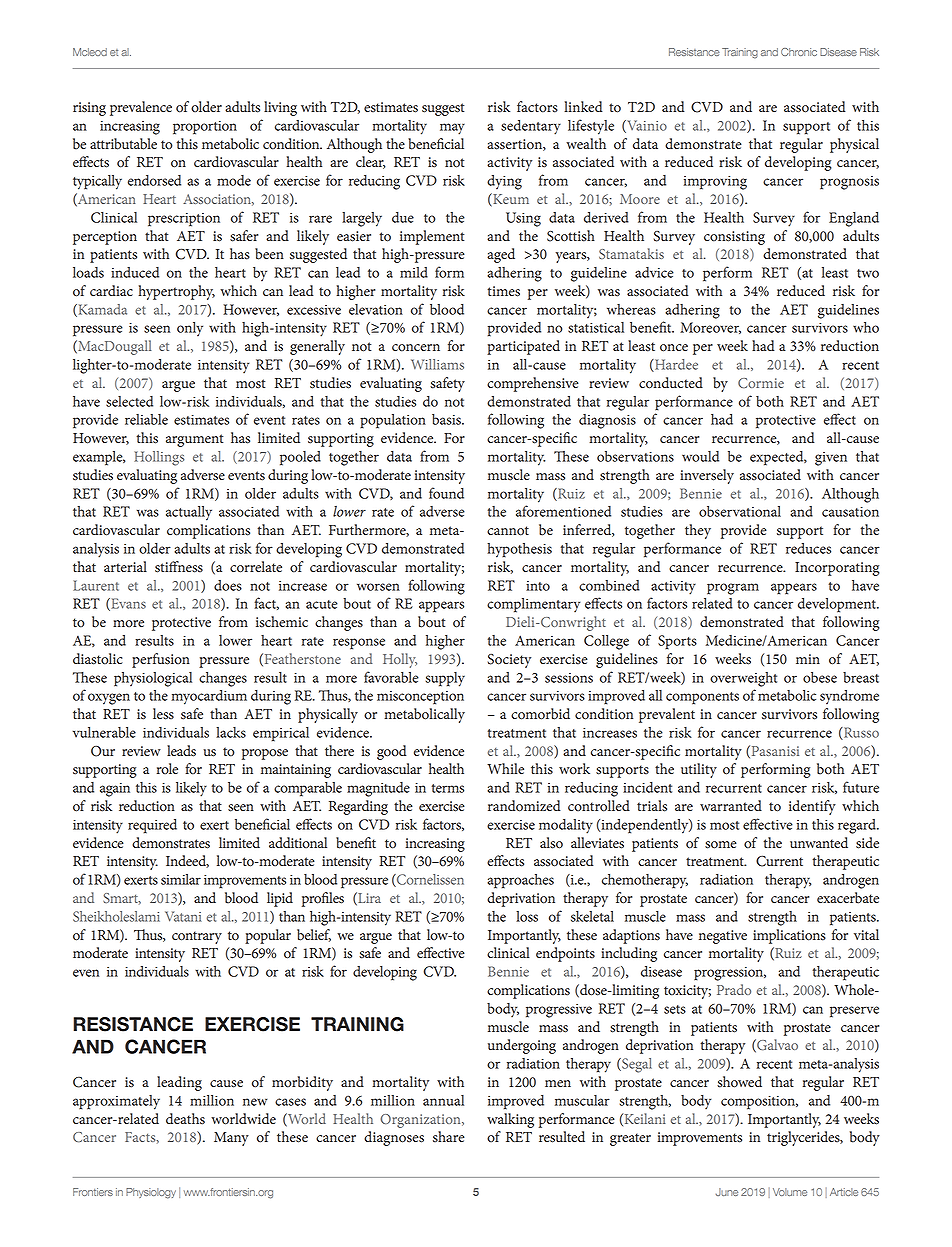  I want to click on prevalence, so click(141, 108).
